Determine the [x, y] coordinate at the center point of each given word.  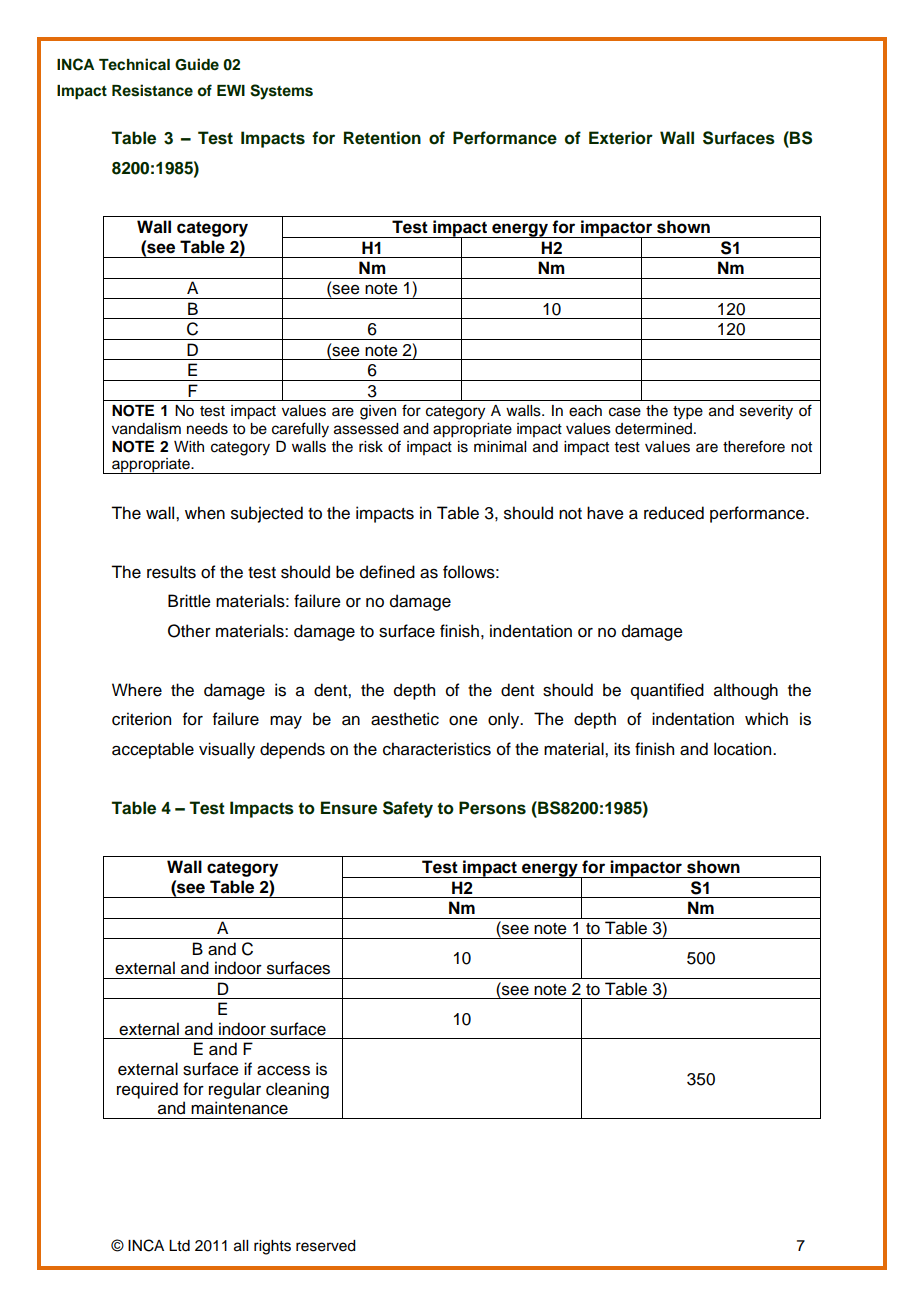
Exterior [621, 138]
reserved [326, 1246]
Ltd [179, 1246]
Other [189, 631]
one [463, 721]
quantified [667, 691]
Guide [197, 64]
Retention [382, 138]
